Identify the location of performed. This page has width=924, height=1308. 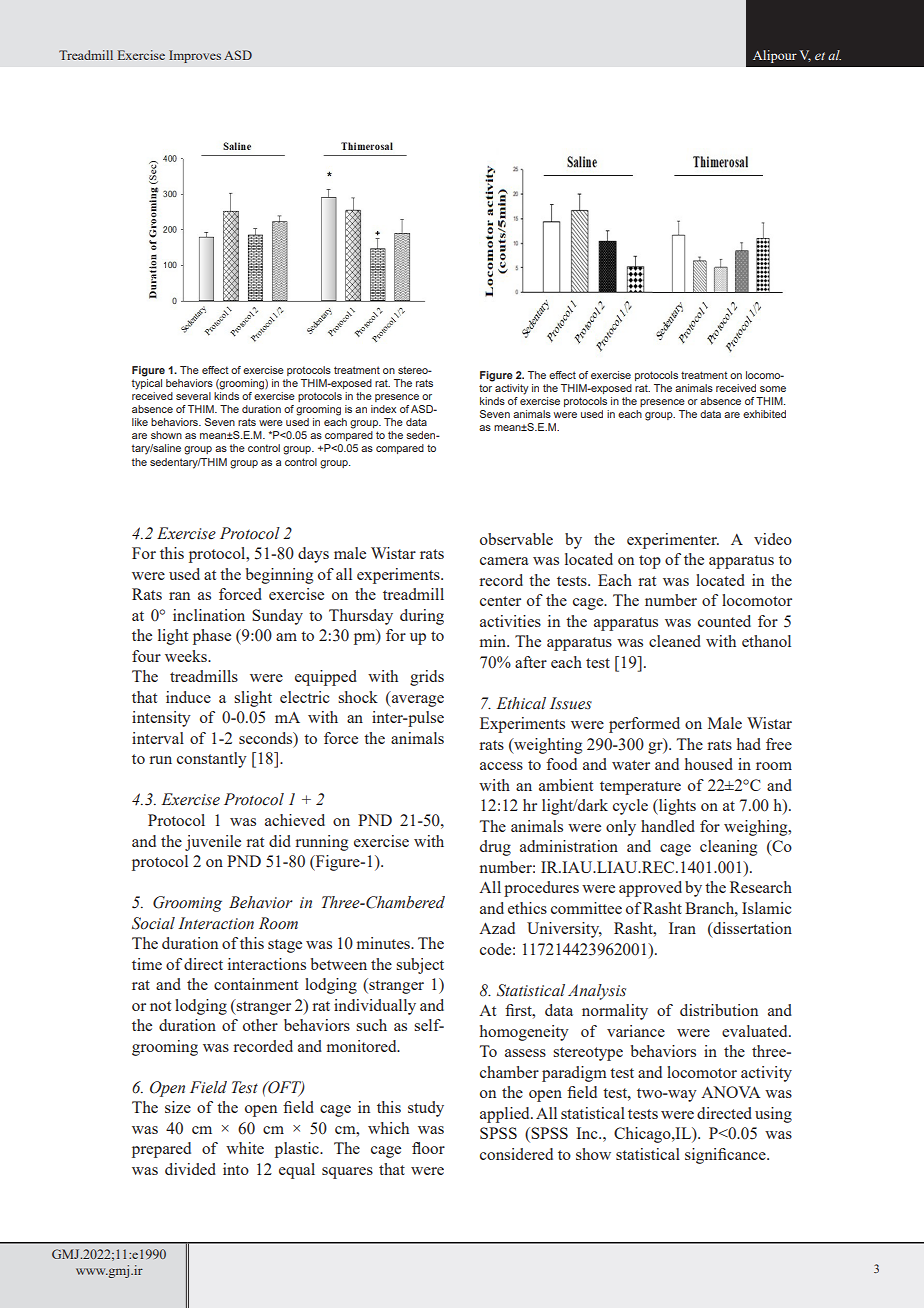
(644, 725).
